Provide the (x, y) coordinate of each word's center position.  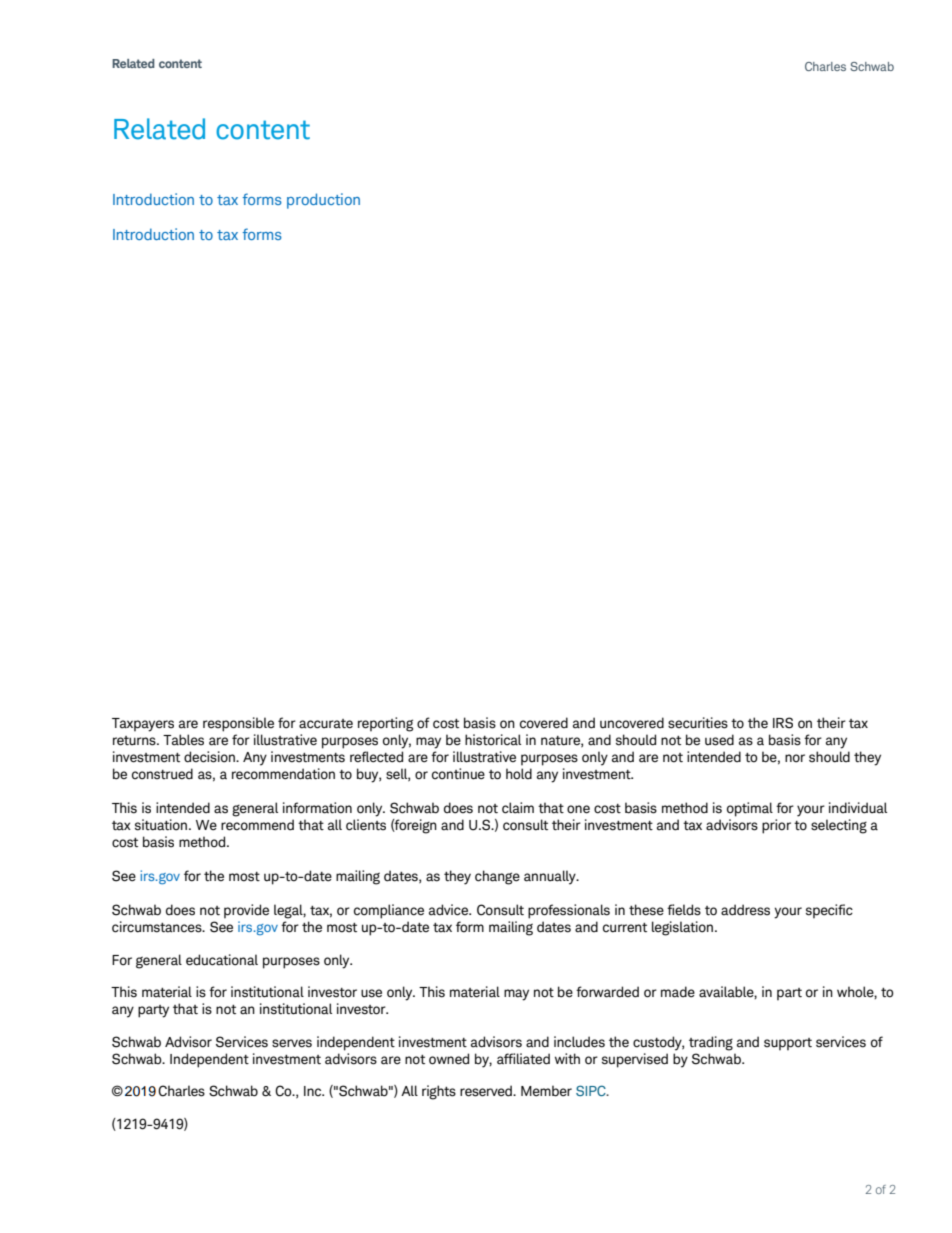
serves (292, 1043)
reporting (385, 724)
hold (519, 774)
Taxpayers (143, 725)
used (719, 740)
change (497, 877)
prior (776, 826)
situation (162, 825)
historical (493, 740)
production (323, 201)
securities (698, 723)
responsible (238, 724)
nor (795, 758)
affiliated (523, 1059)
